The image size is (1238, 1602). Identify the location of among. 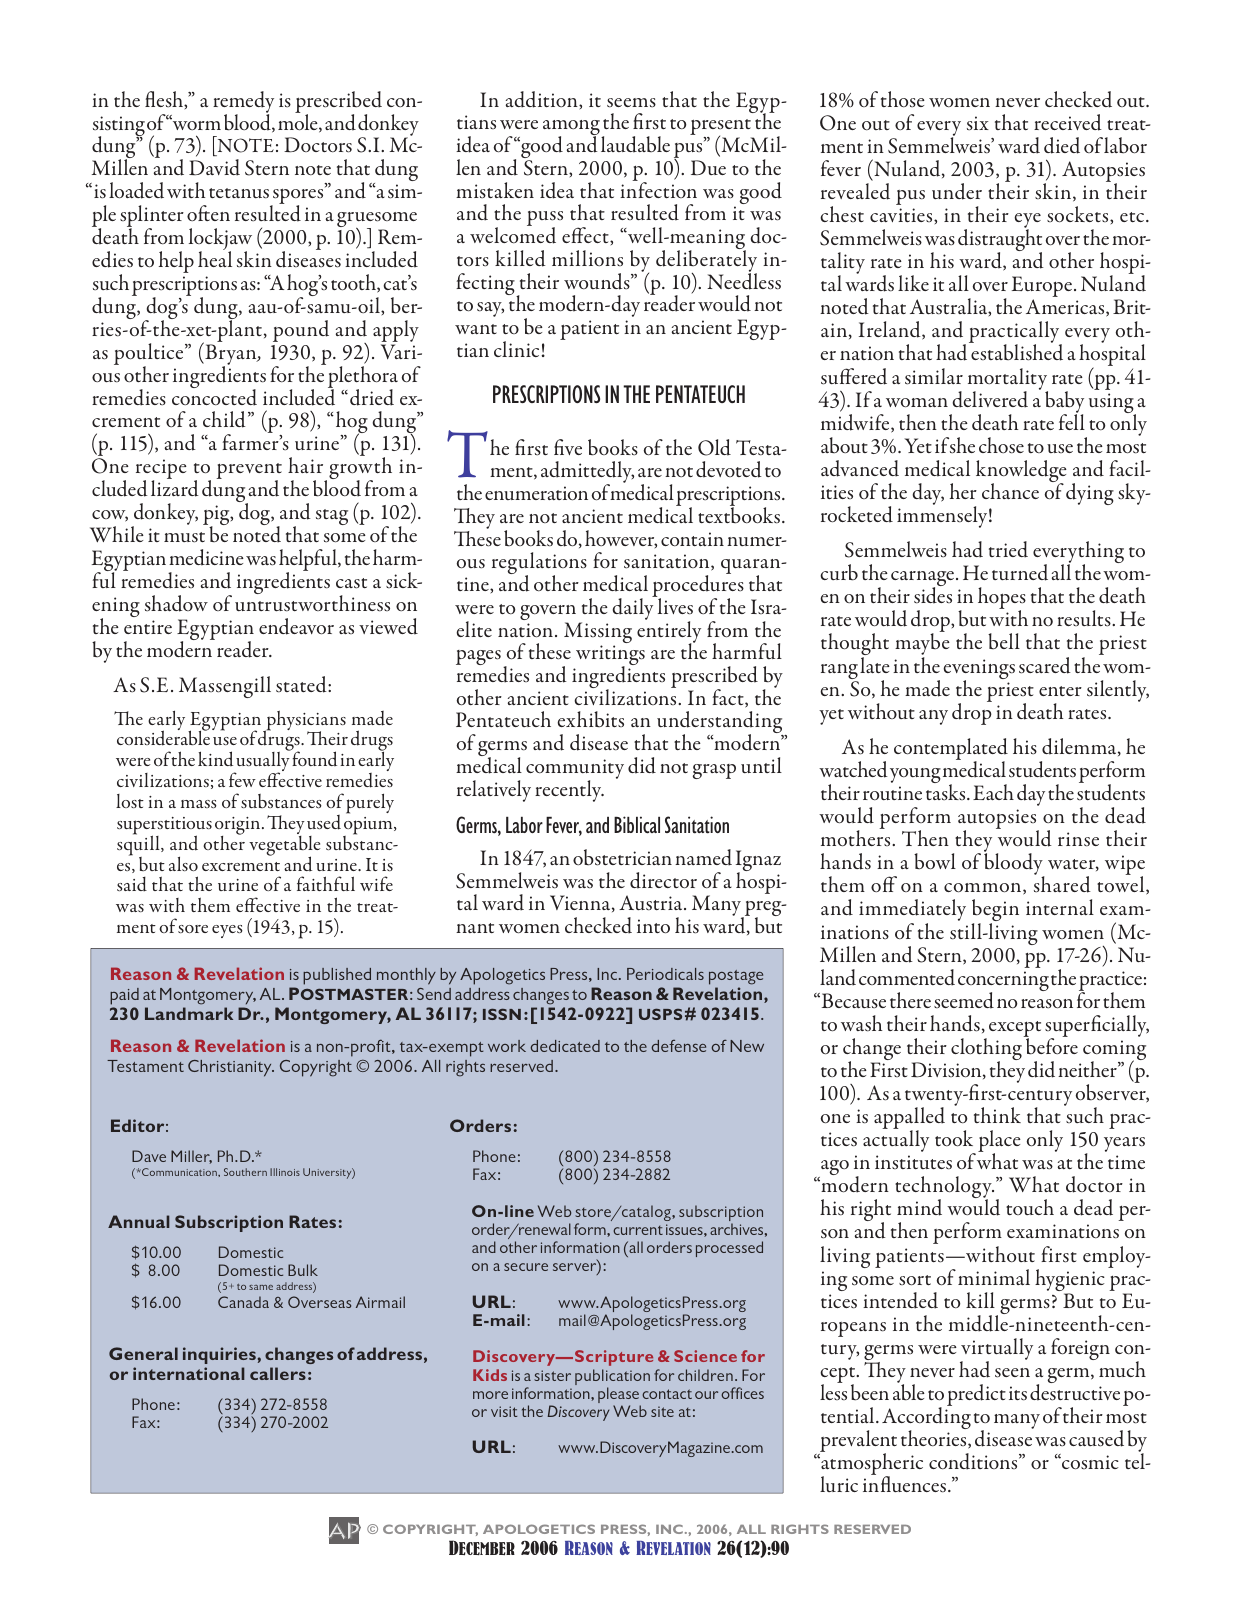
(572, 129).
